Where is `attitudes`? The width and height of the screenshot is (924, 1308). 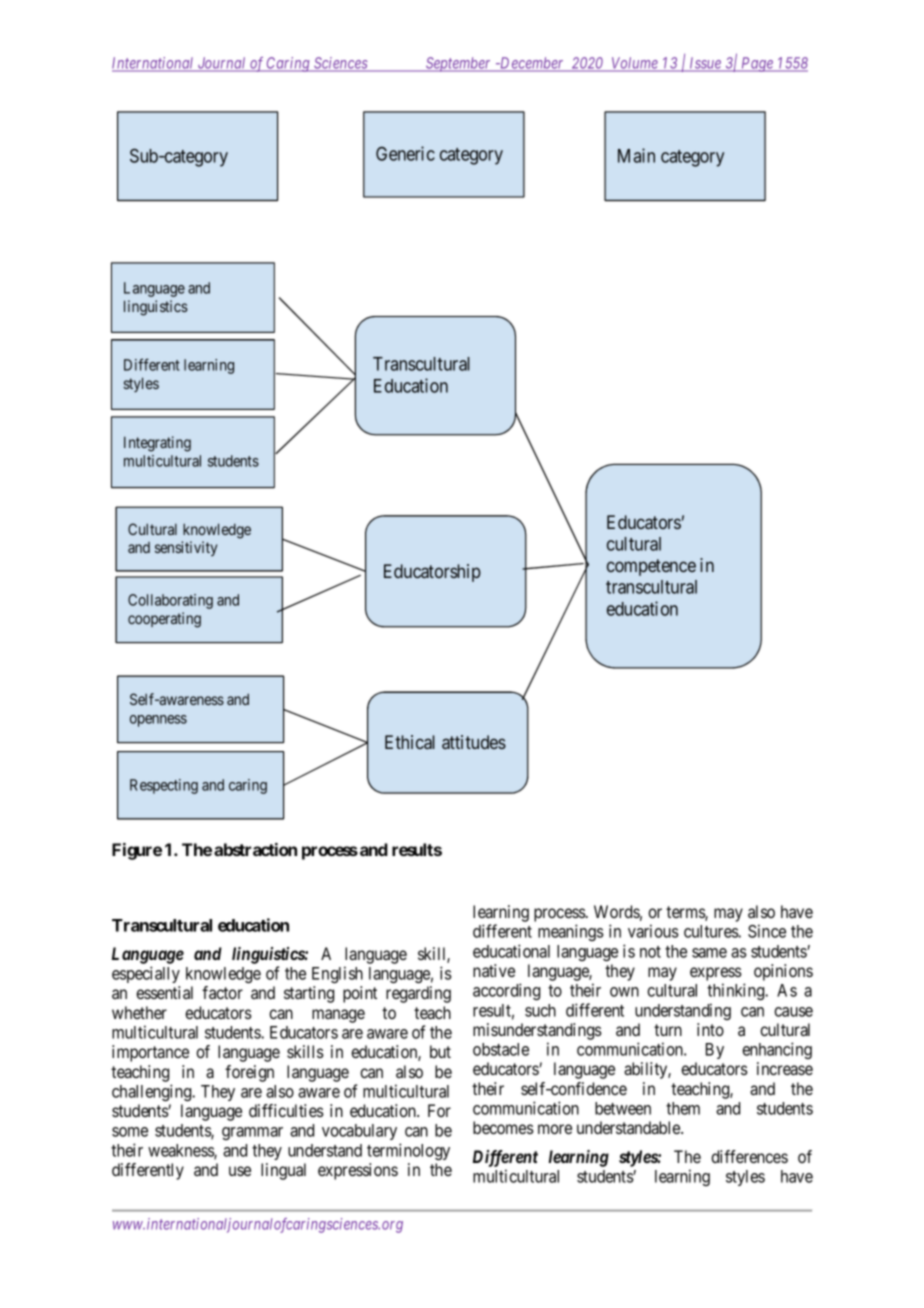
attitudes is located at coordinates (474, 742).
